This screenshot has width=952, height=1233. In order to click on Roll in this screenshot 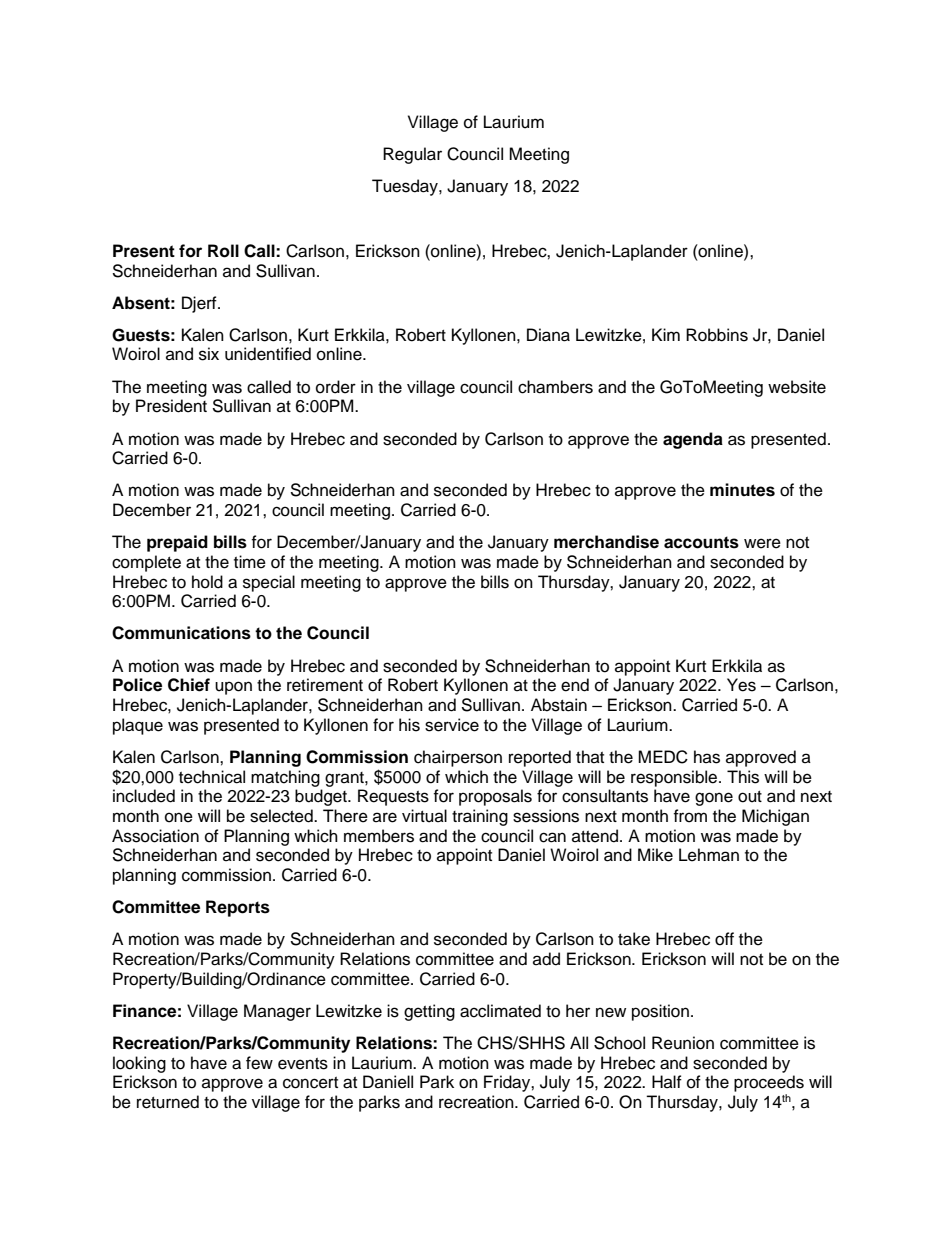, I will do `click(223, 251)`.
